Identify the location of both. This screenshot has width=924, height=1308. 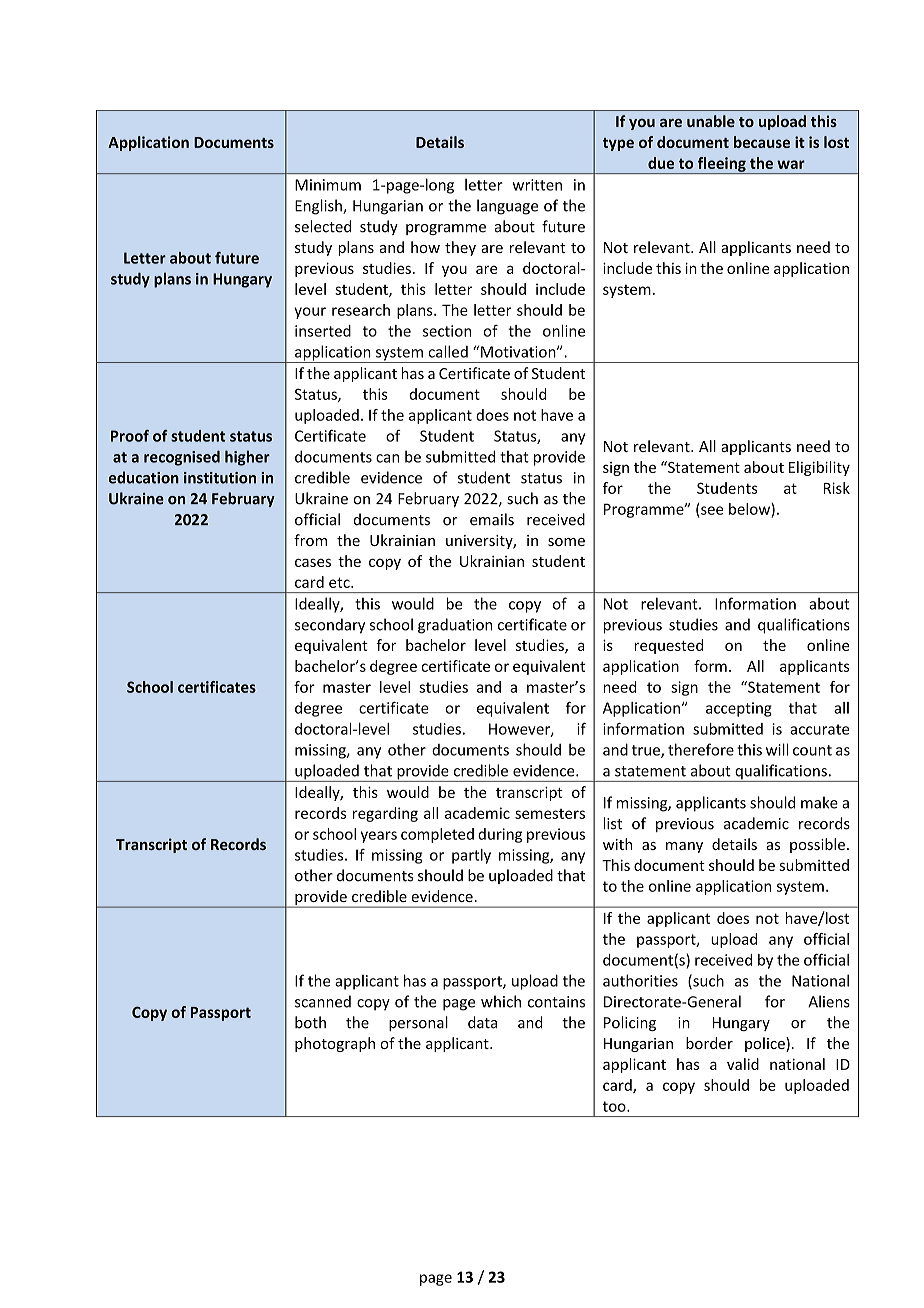
(310, 1022).
